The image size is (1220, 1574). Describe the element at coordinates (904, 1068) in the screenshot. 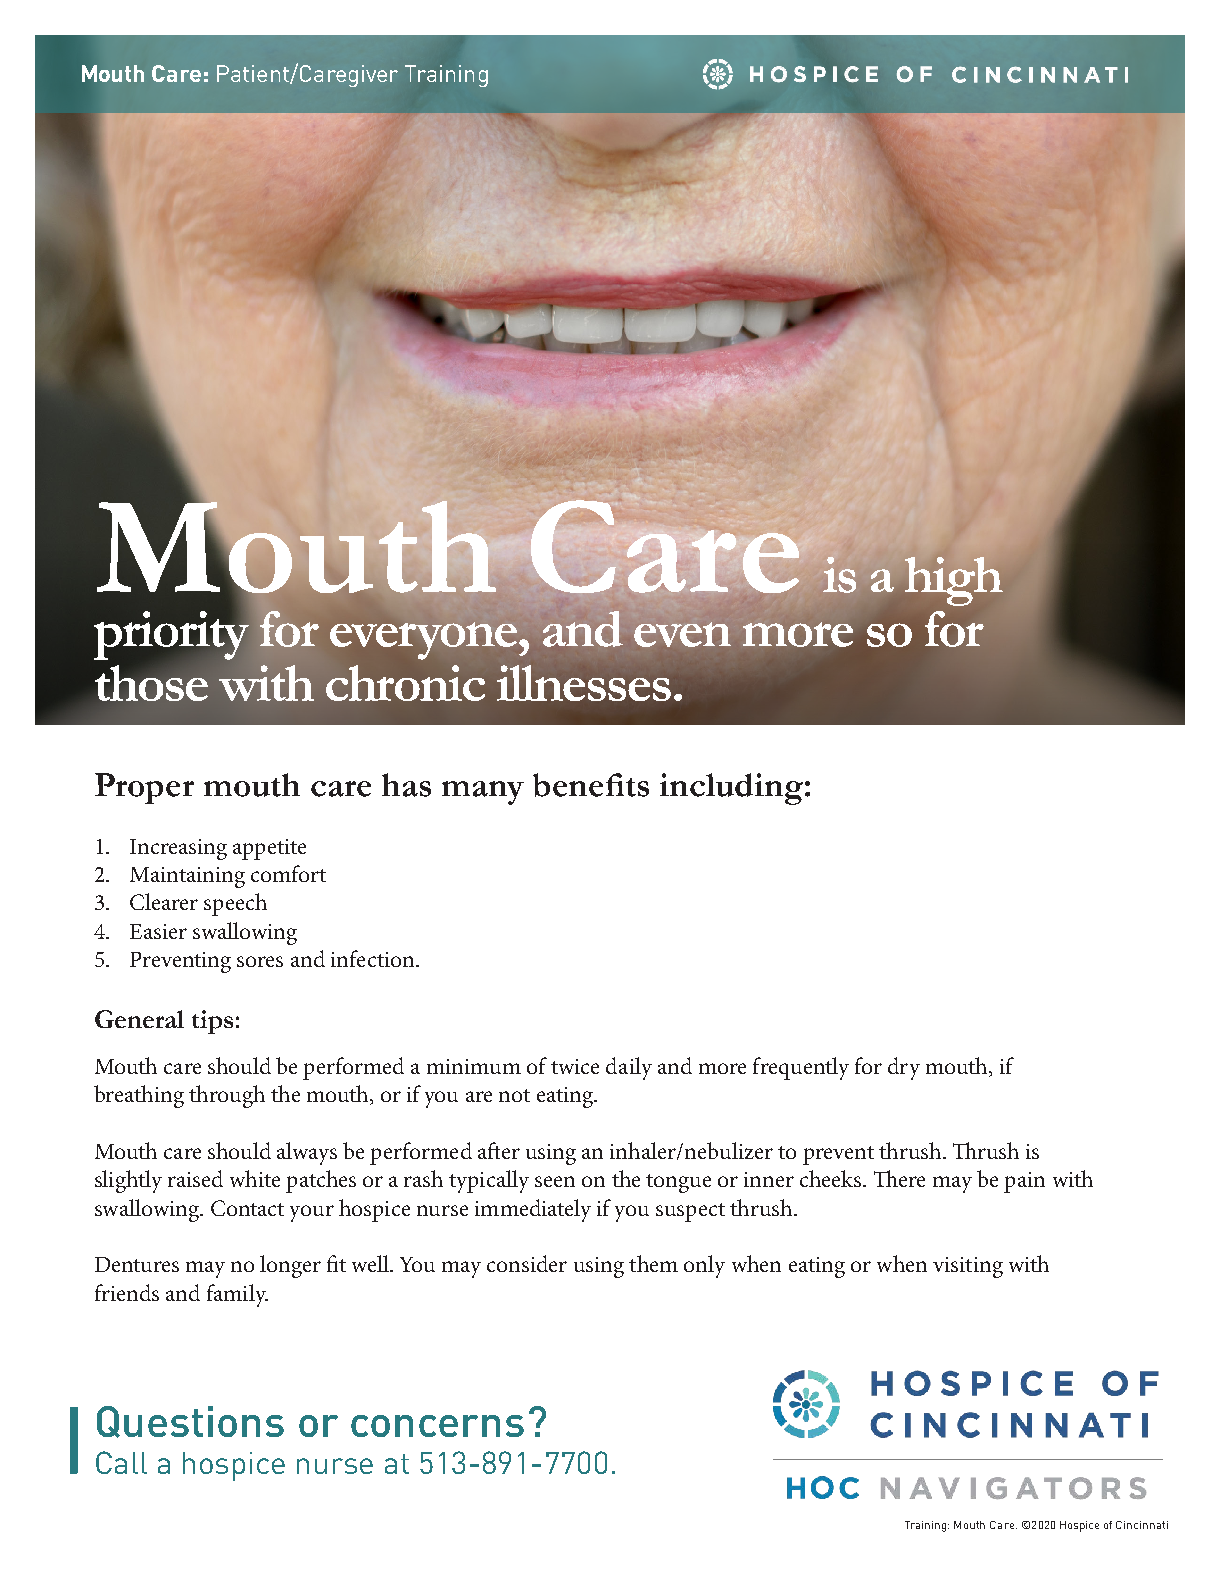

I see `dry` at that location.
